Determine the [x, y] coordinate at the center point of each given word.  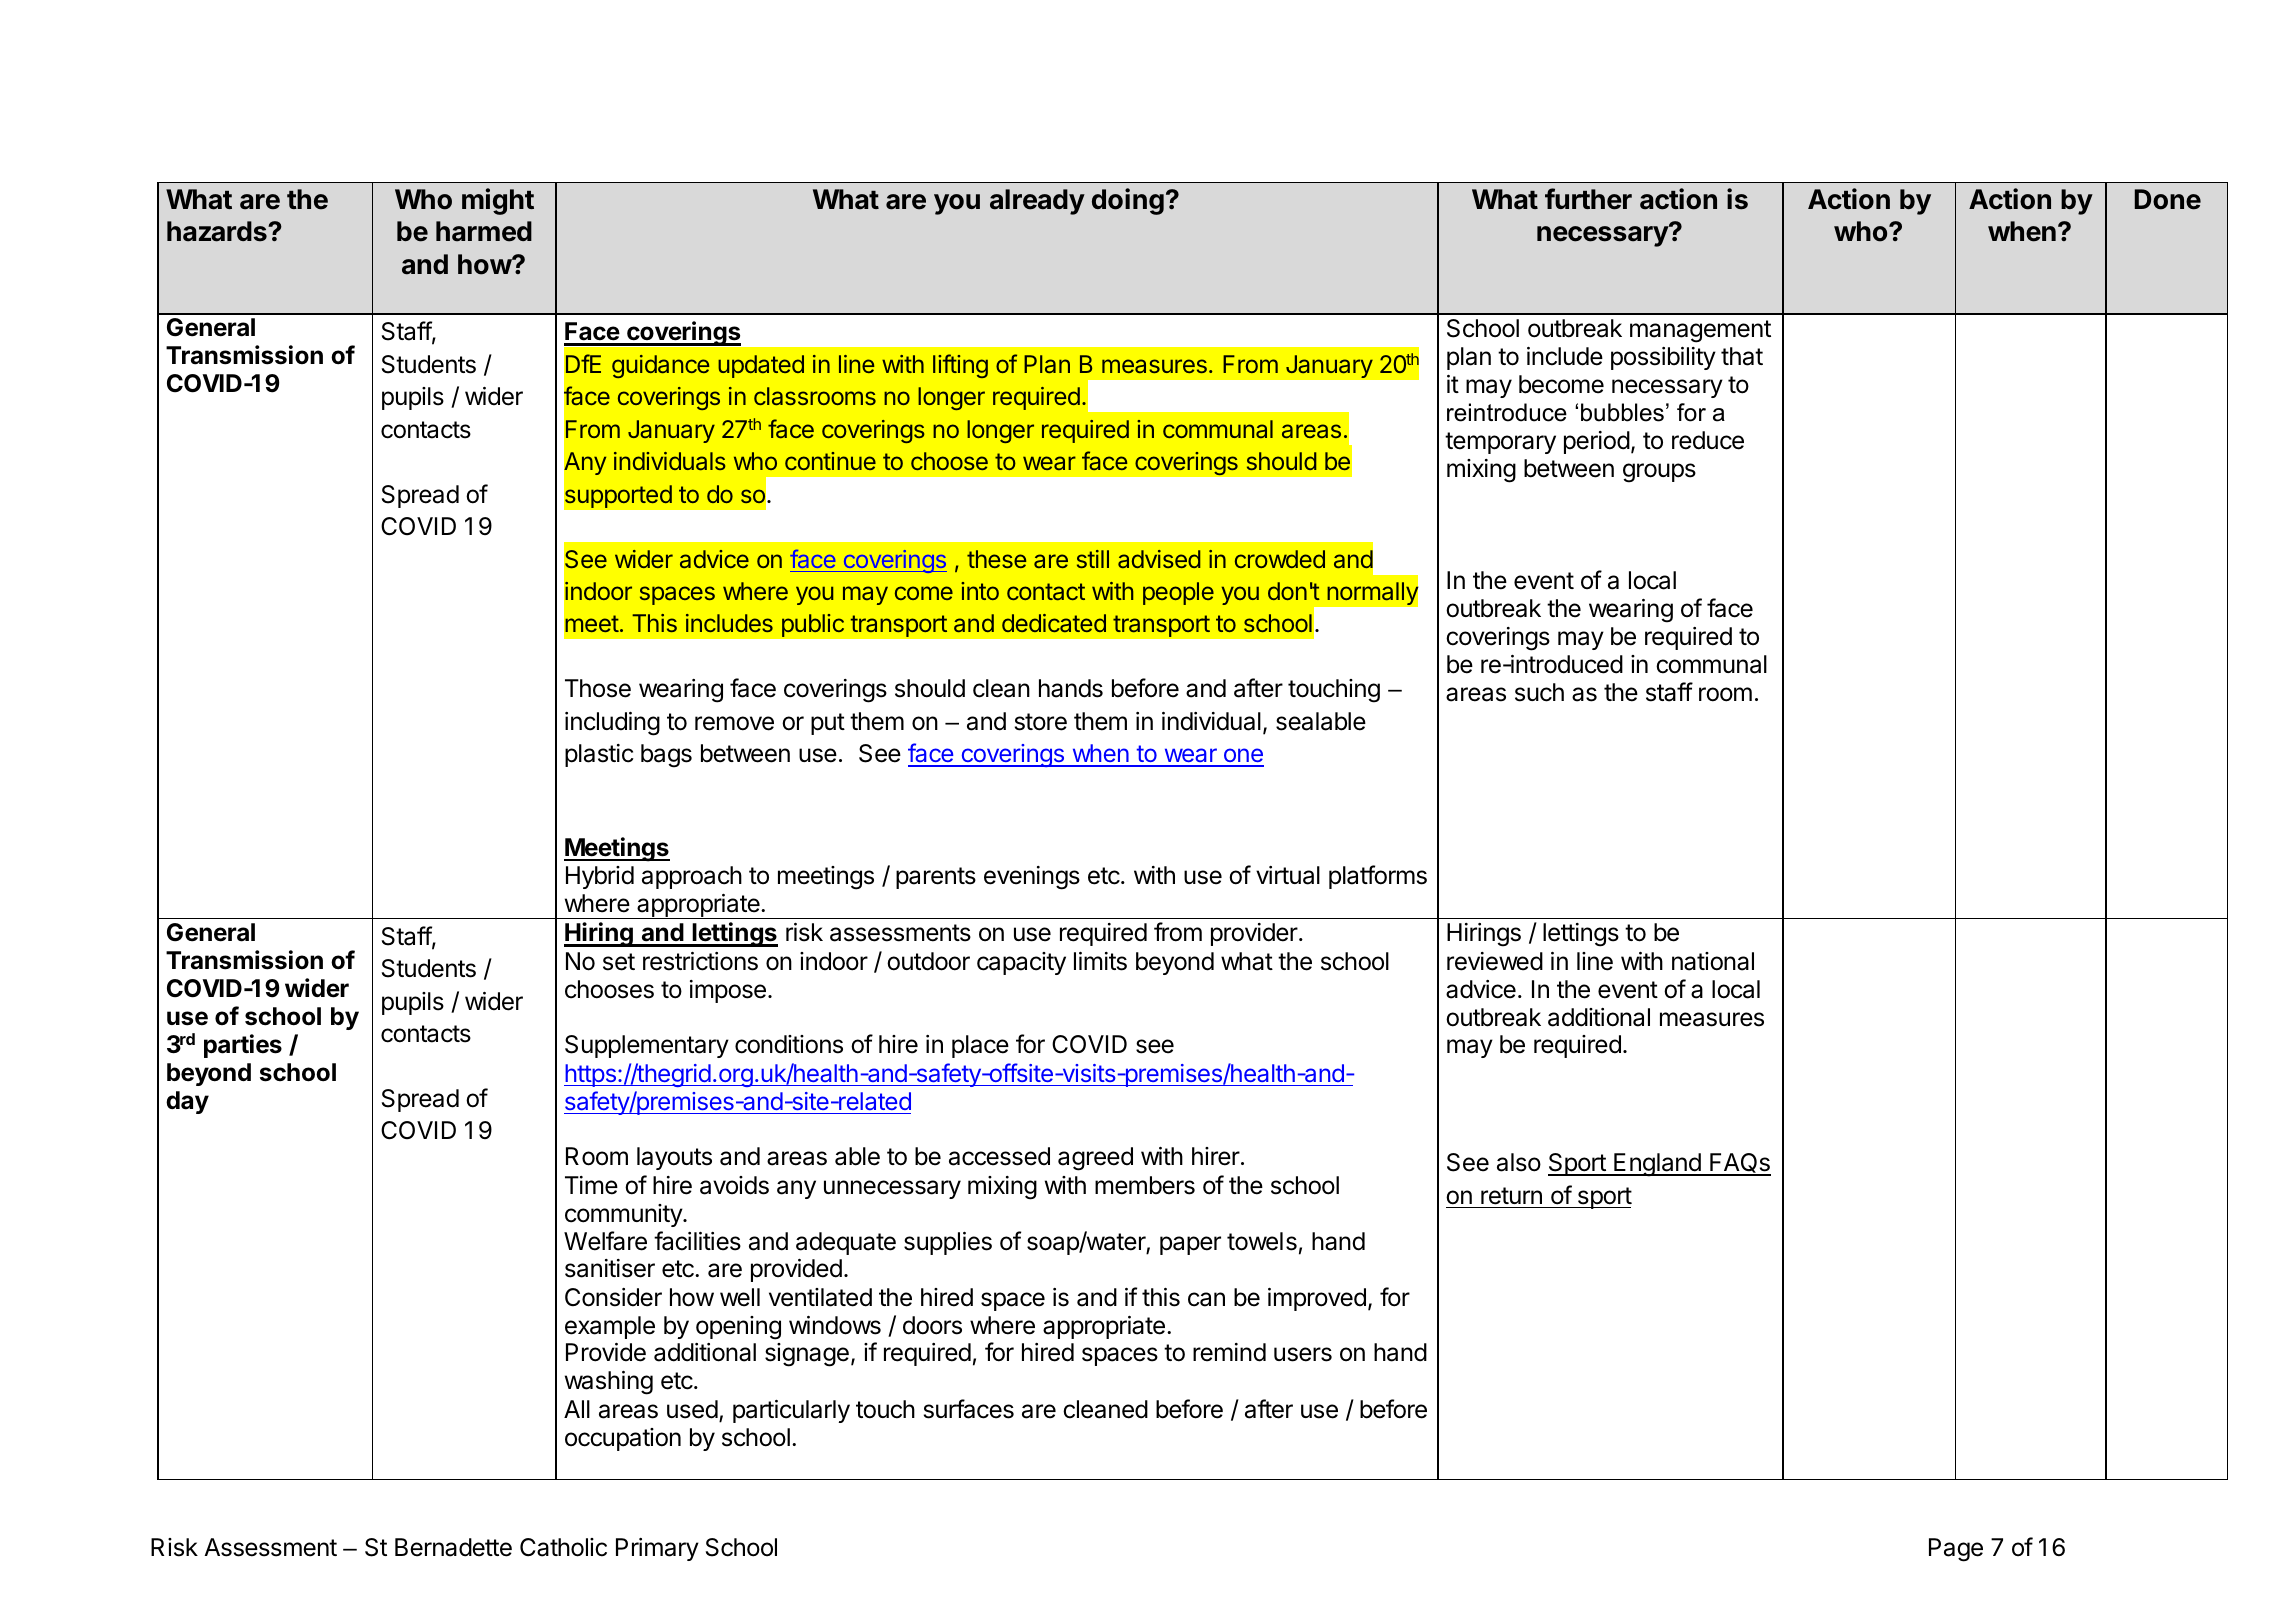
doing [1128, 201]
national [1713, 961]
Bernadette [453, 1547]
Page [1956, 1550]
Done [2168, 199]
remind [1229, 1352]
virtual [1288, 875]
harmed [484, 231]
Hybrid [600, 877]
